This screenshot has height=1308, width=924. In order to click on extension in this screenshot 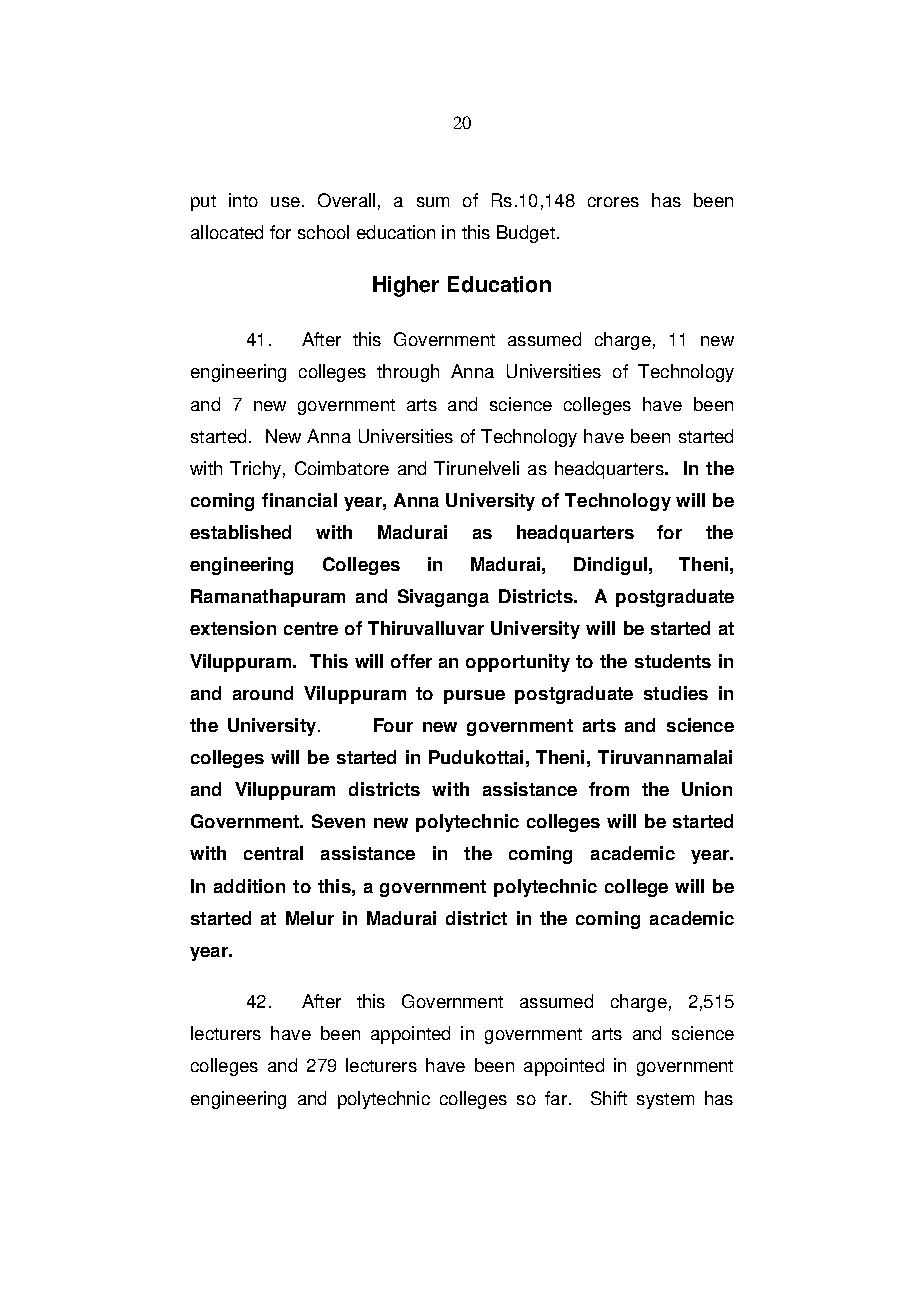, I will do `click(233, 628)`.
